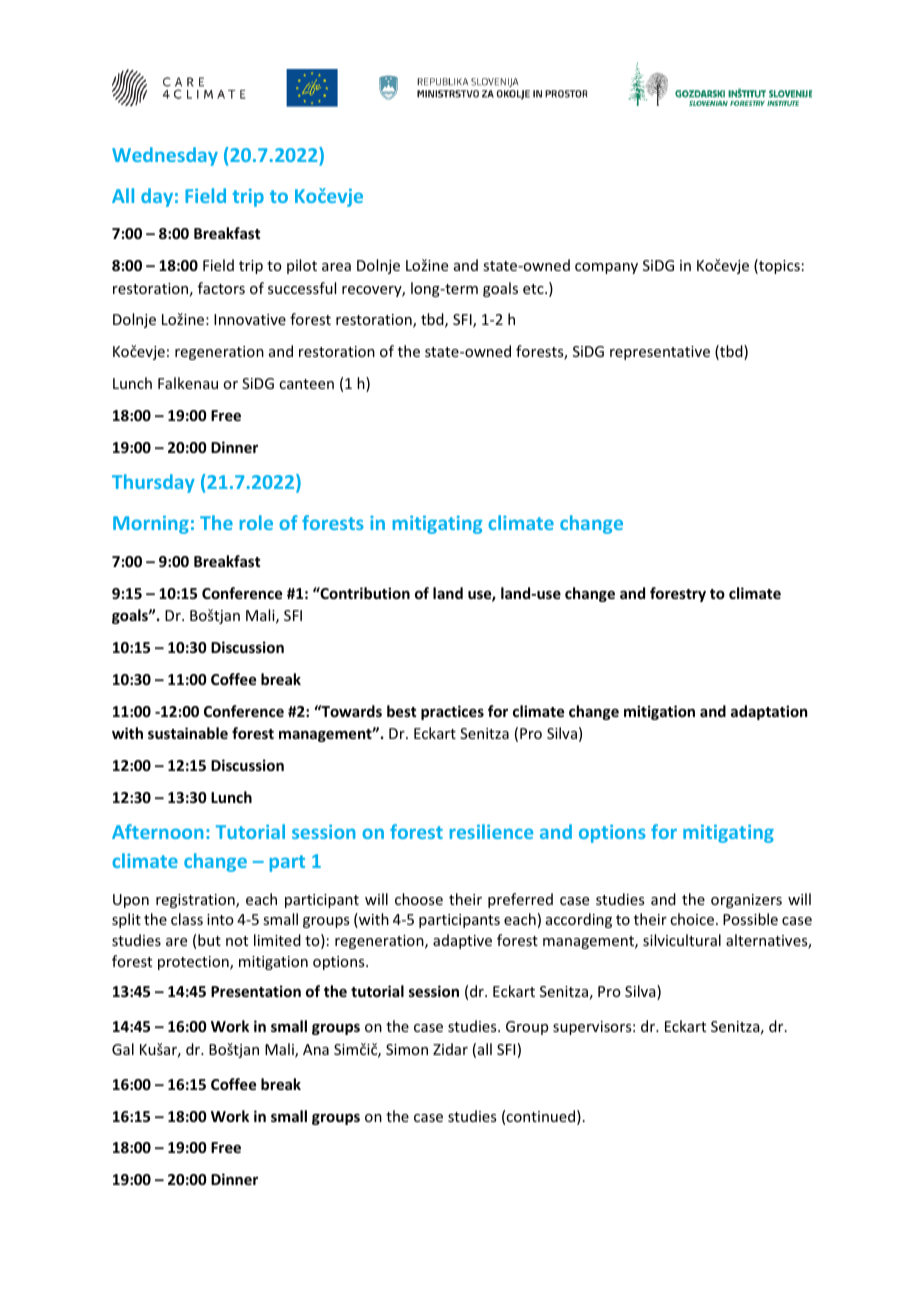  Describe the element at coordinates (256, 991) in the page. I see `Presentation` at that location.
